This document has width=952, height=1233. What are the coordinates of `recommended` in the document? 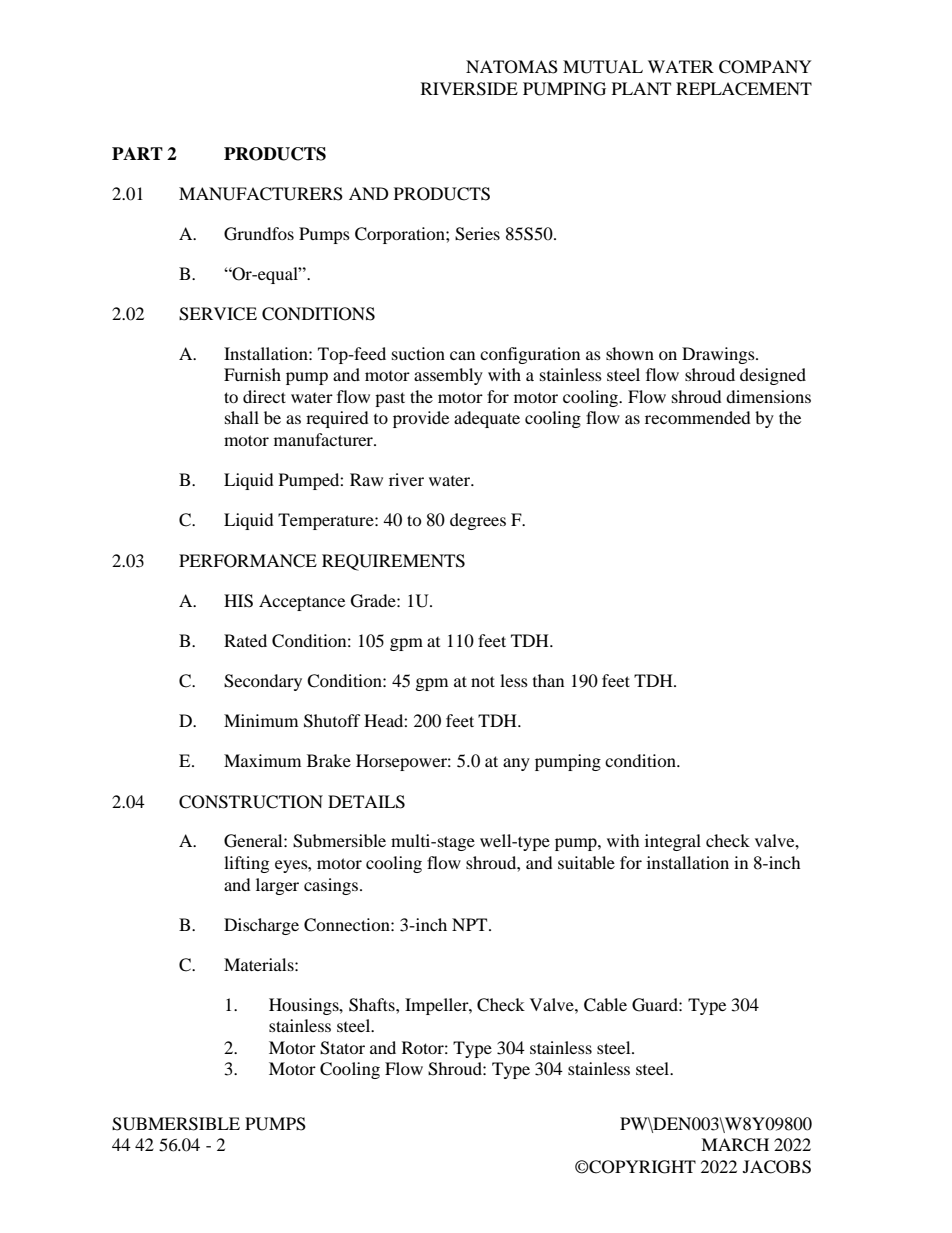 It's located at (698, 417).
